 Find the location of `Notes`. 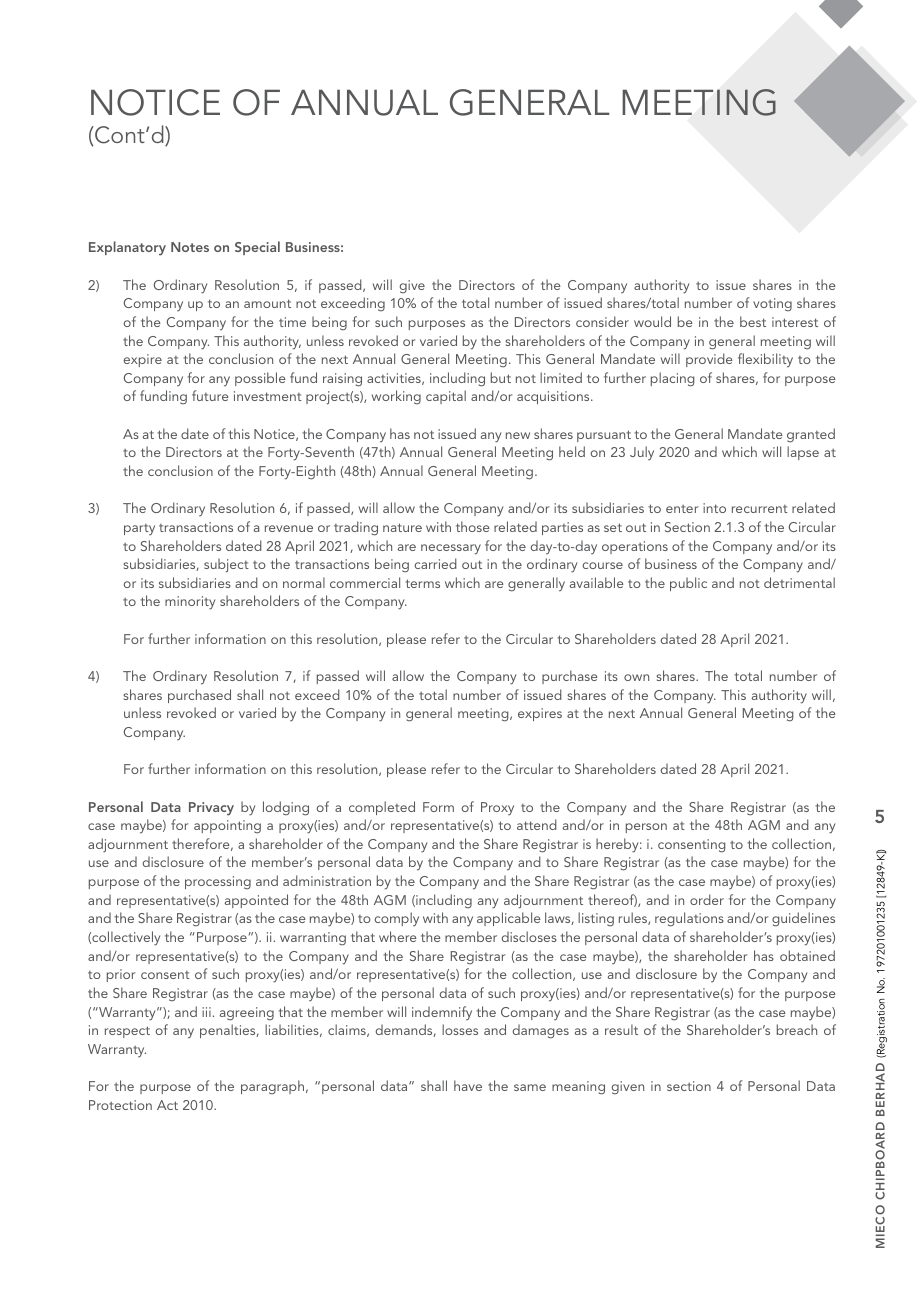

Notes is located at coordinates (190, 247).
